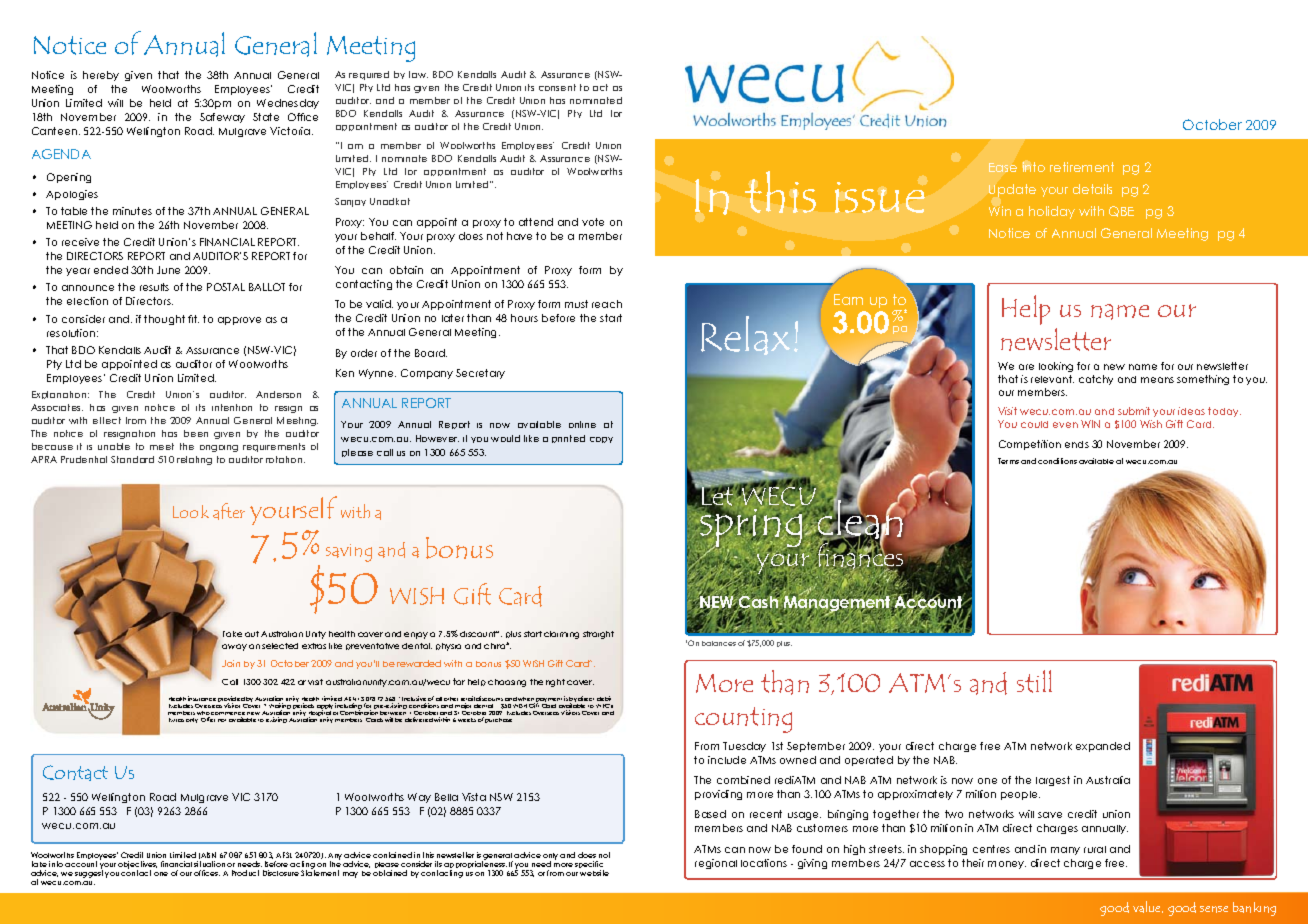  Describe the element at coordinates (607, 304) in the screenshot. I see `reach` at that location.
